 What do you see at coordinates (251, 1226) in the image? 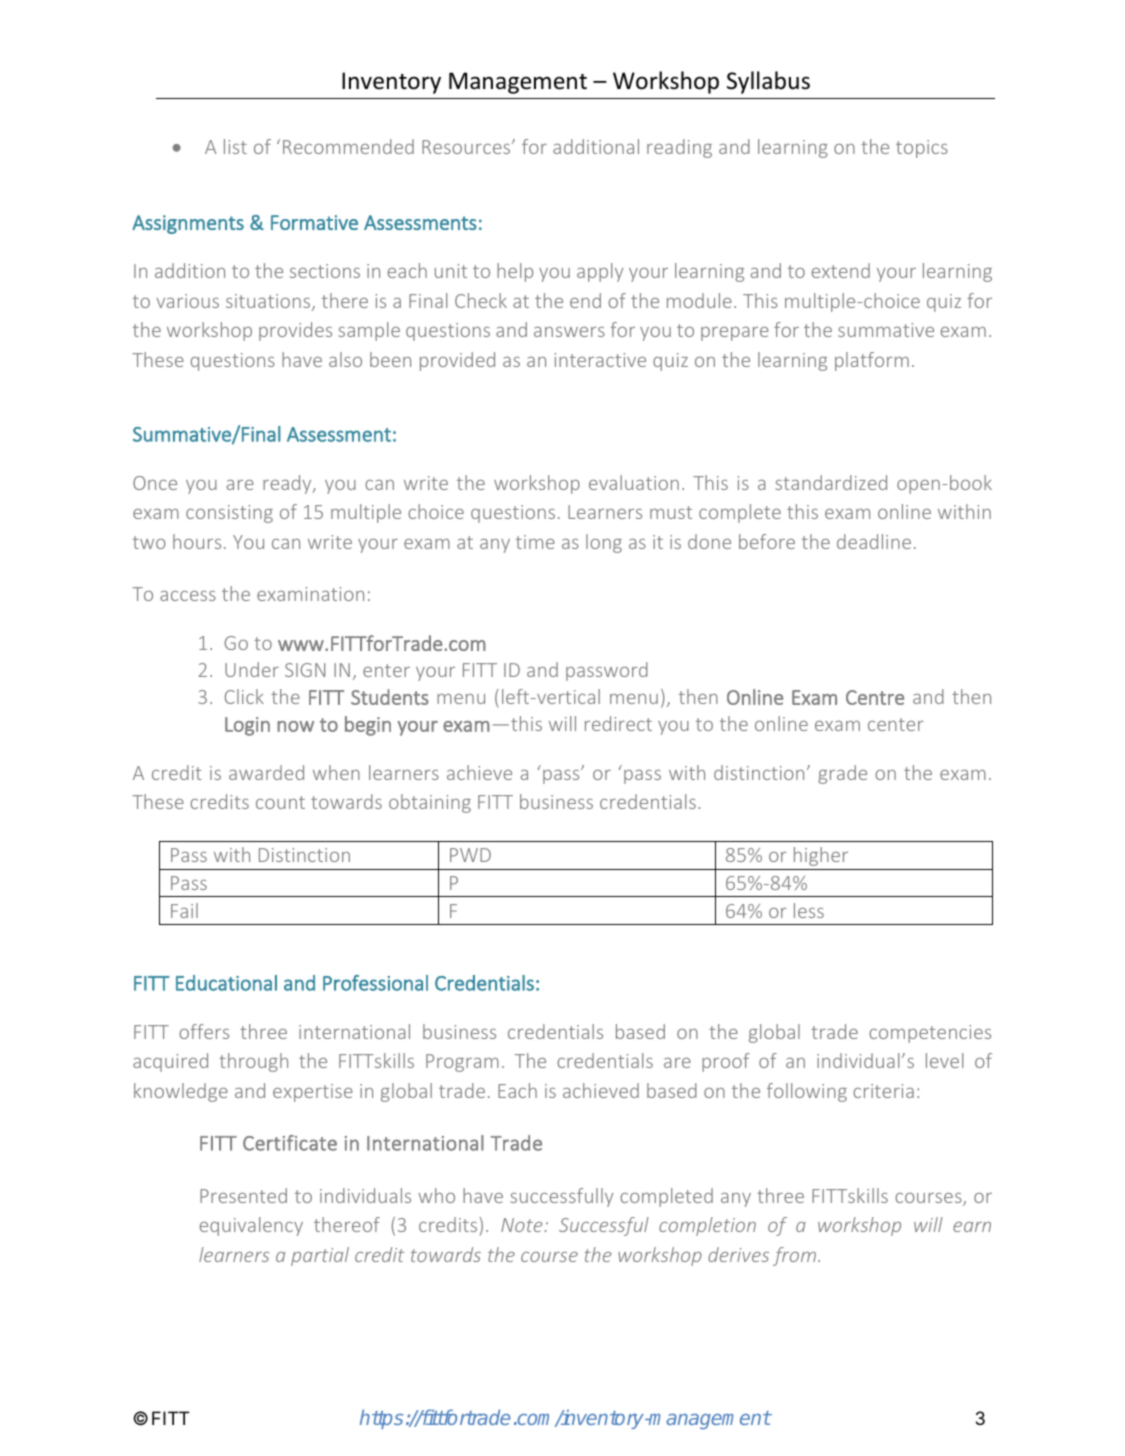
I see `equivalency` at bounding box center [251, 1226].
